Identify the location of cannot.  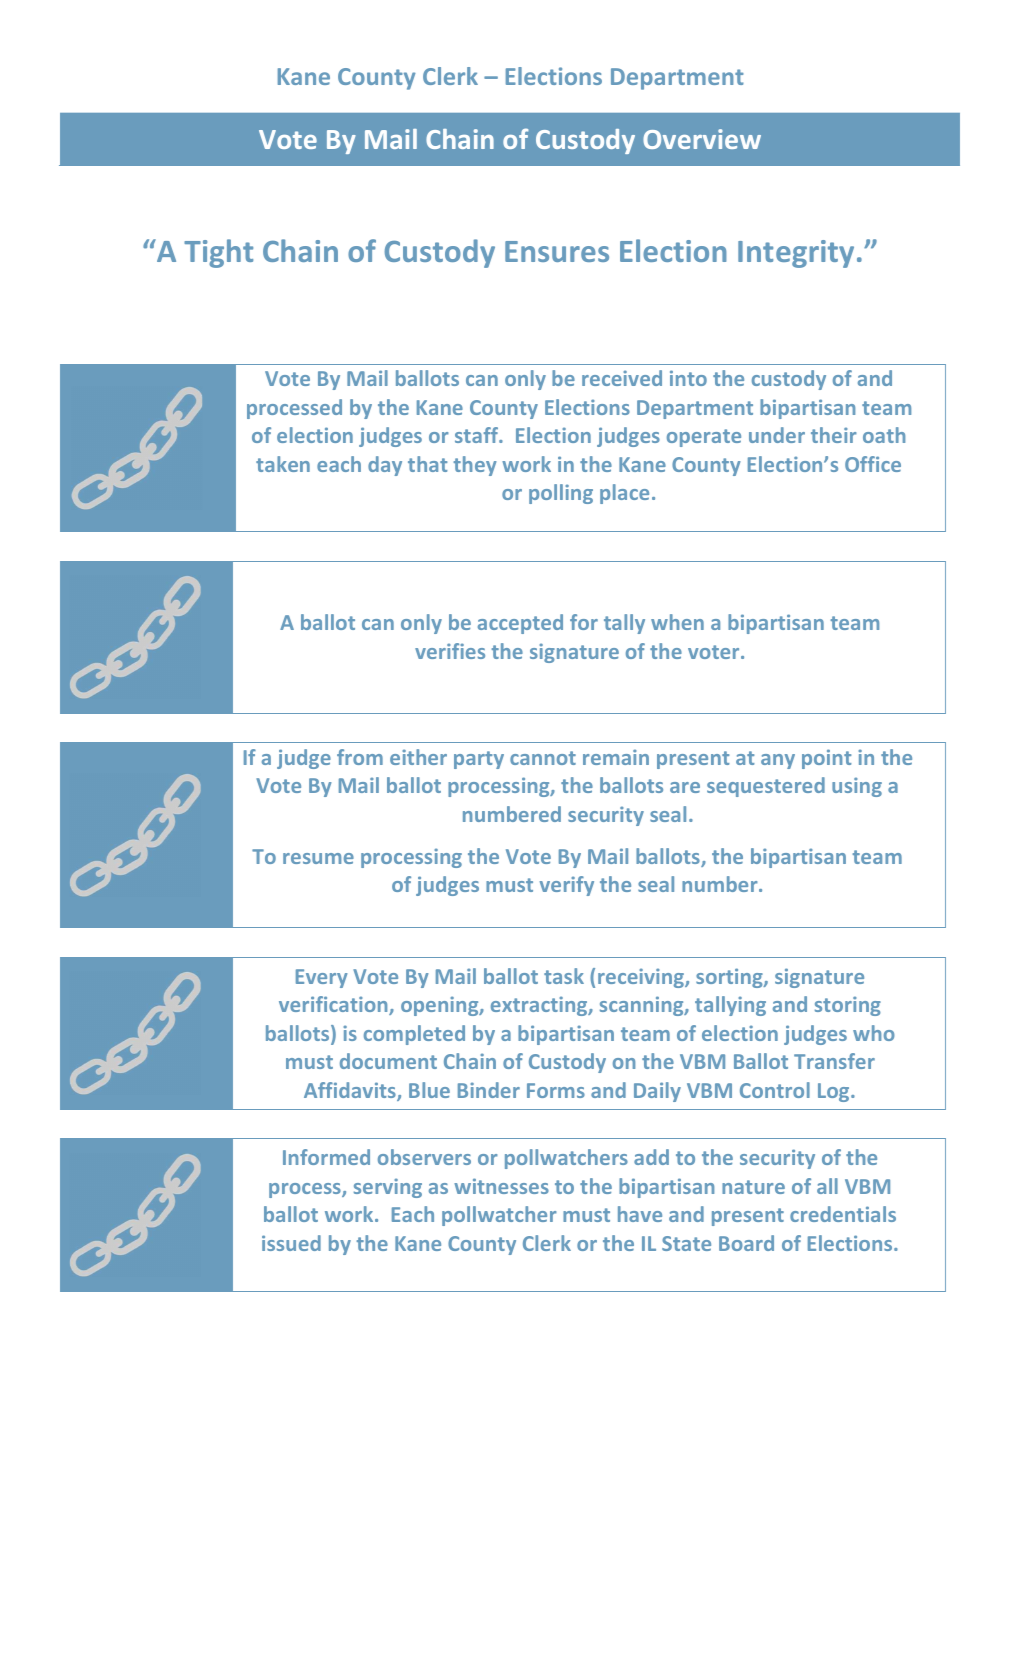
(543, 758).
